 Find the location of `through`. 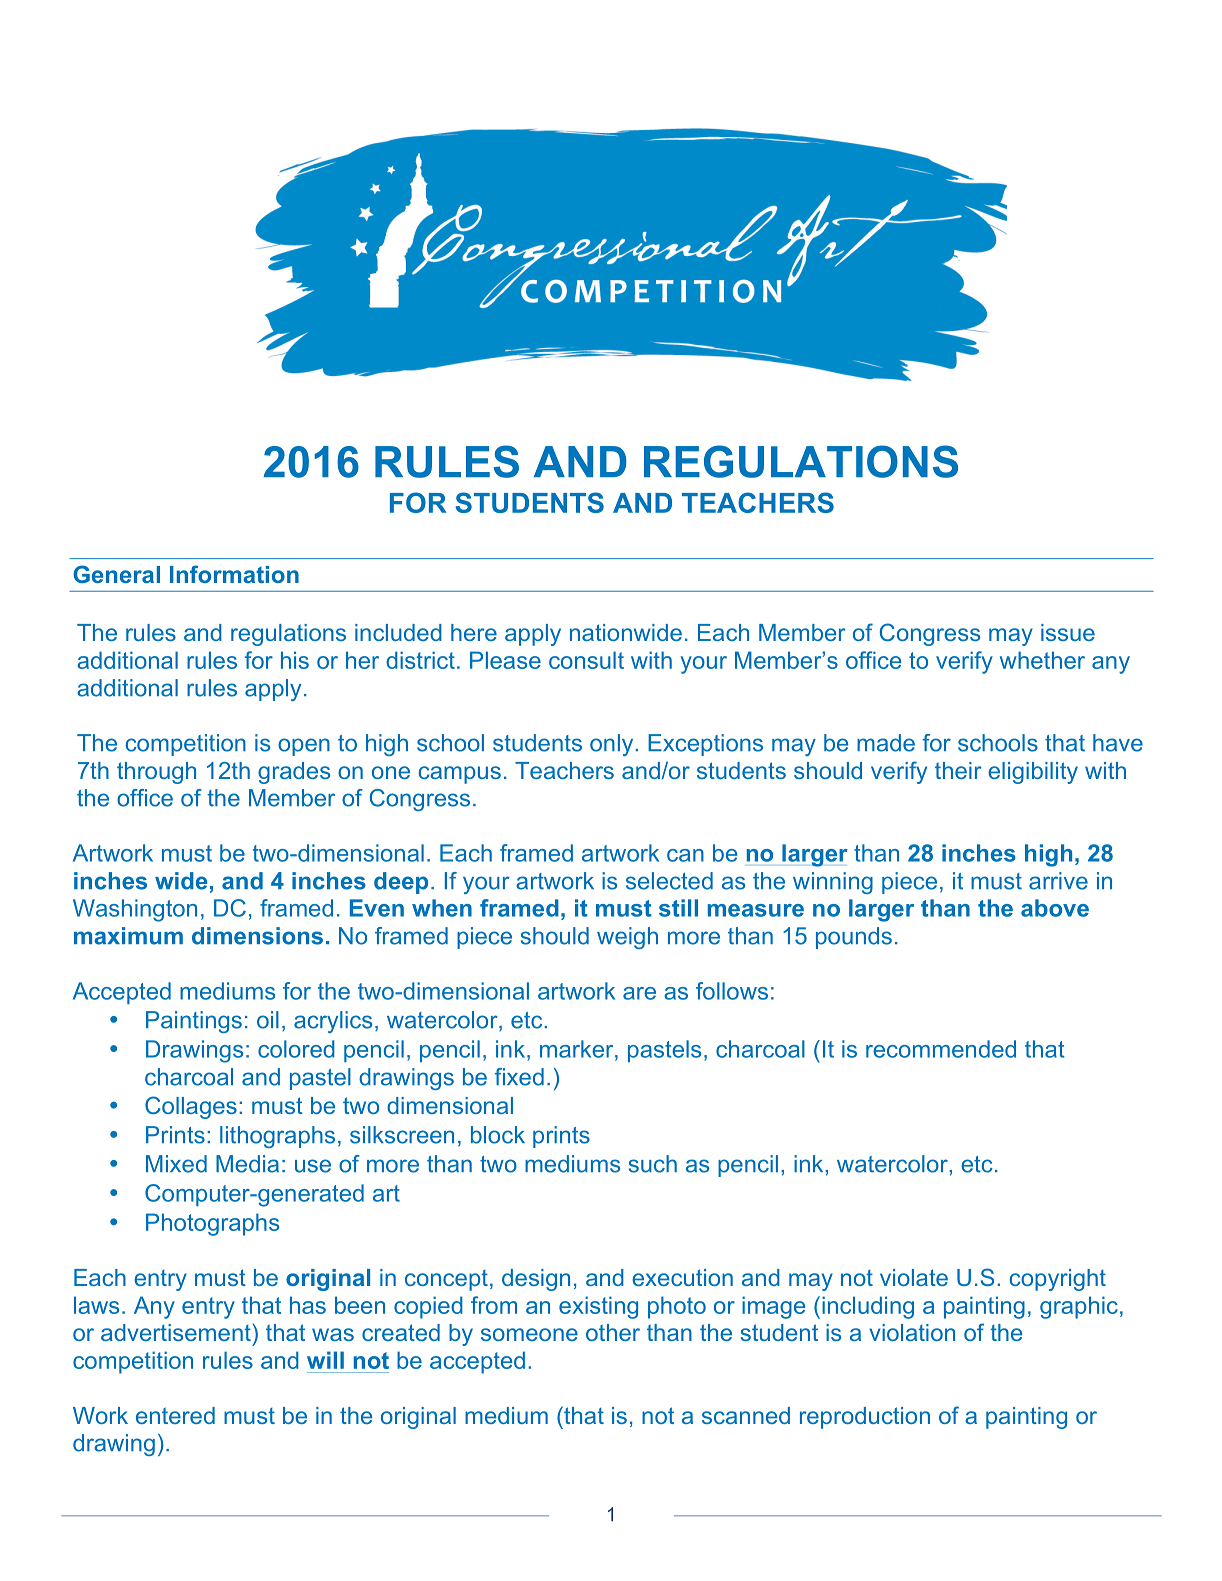

through is located at coordinates (156, 773).
